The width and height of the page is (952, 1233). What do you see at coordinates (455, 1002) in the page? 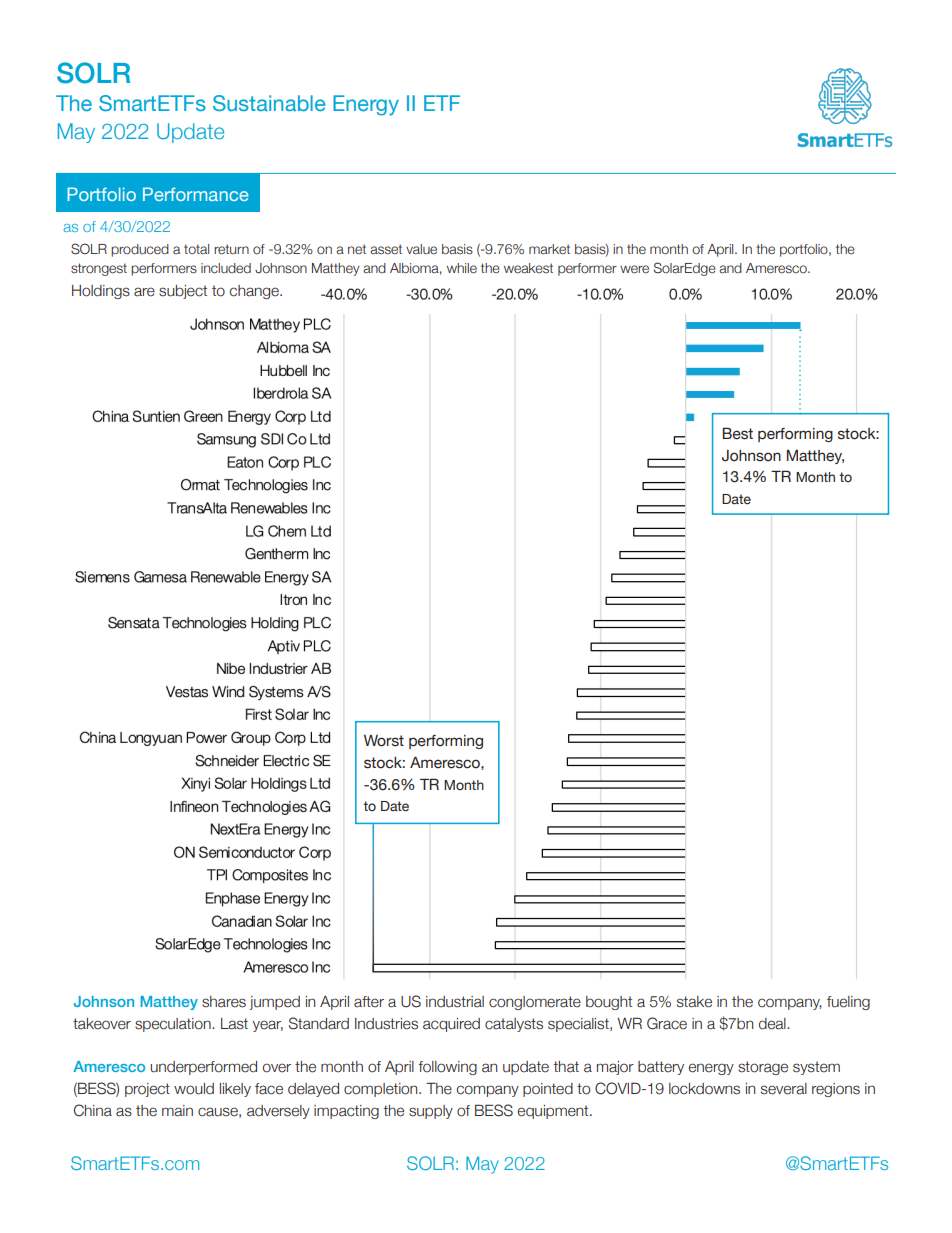
I see `industrial` at bounding box center [455, 1002].
